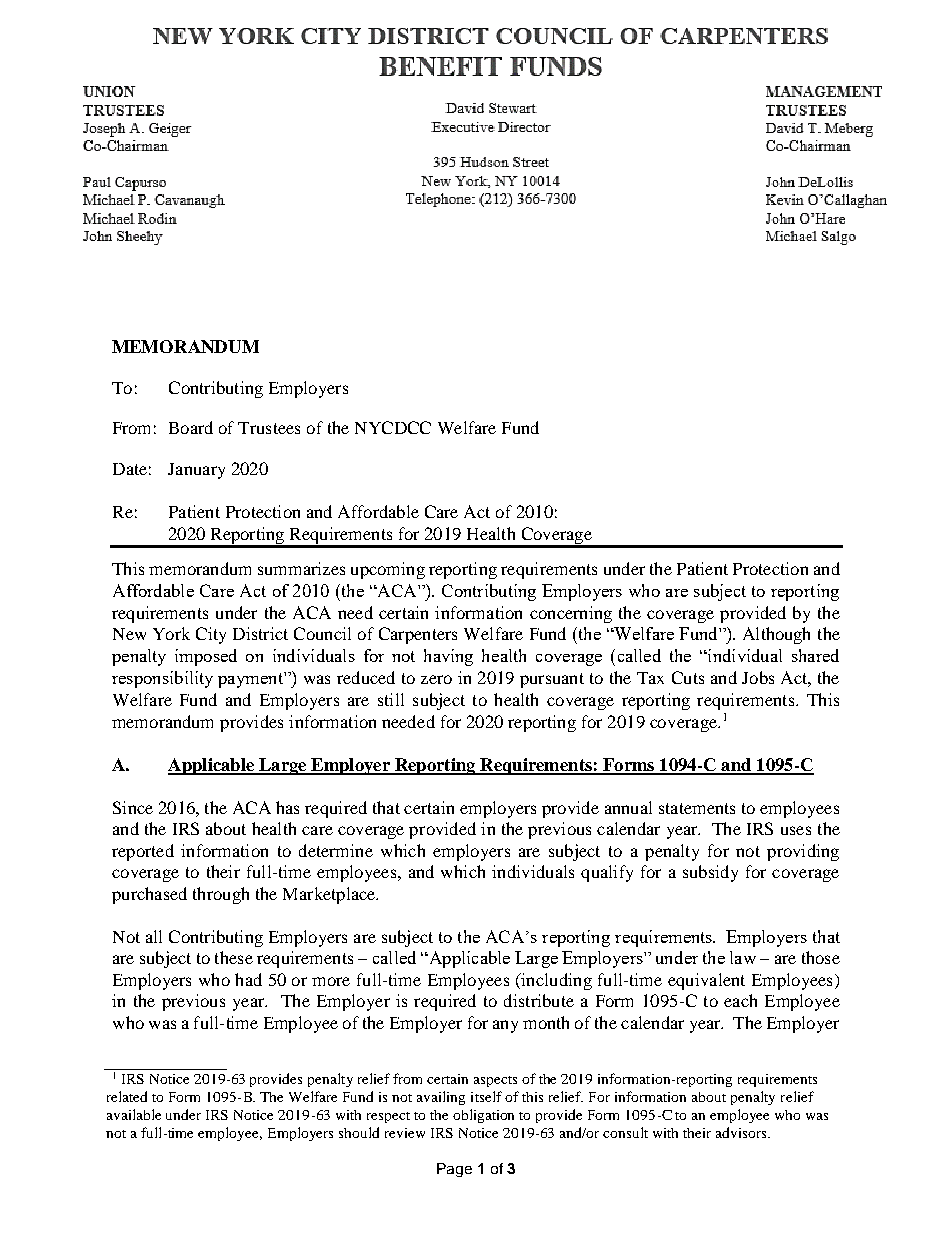  I want to click on subsidy, so click(710, 873).
